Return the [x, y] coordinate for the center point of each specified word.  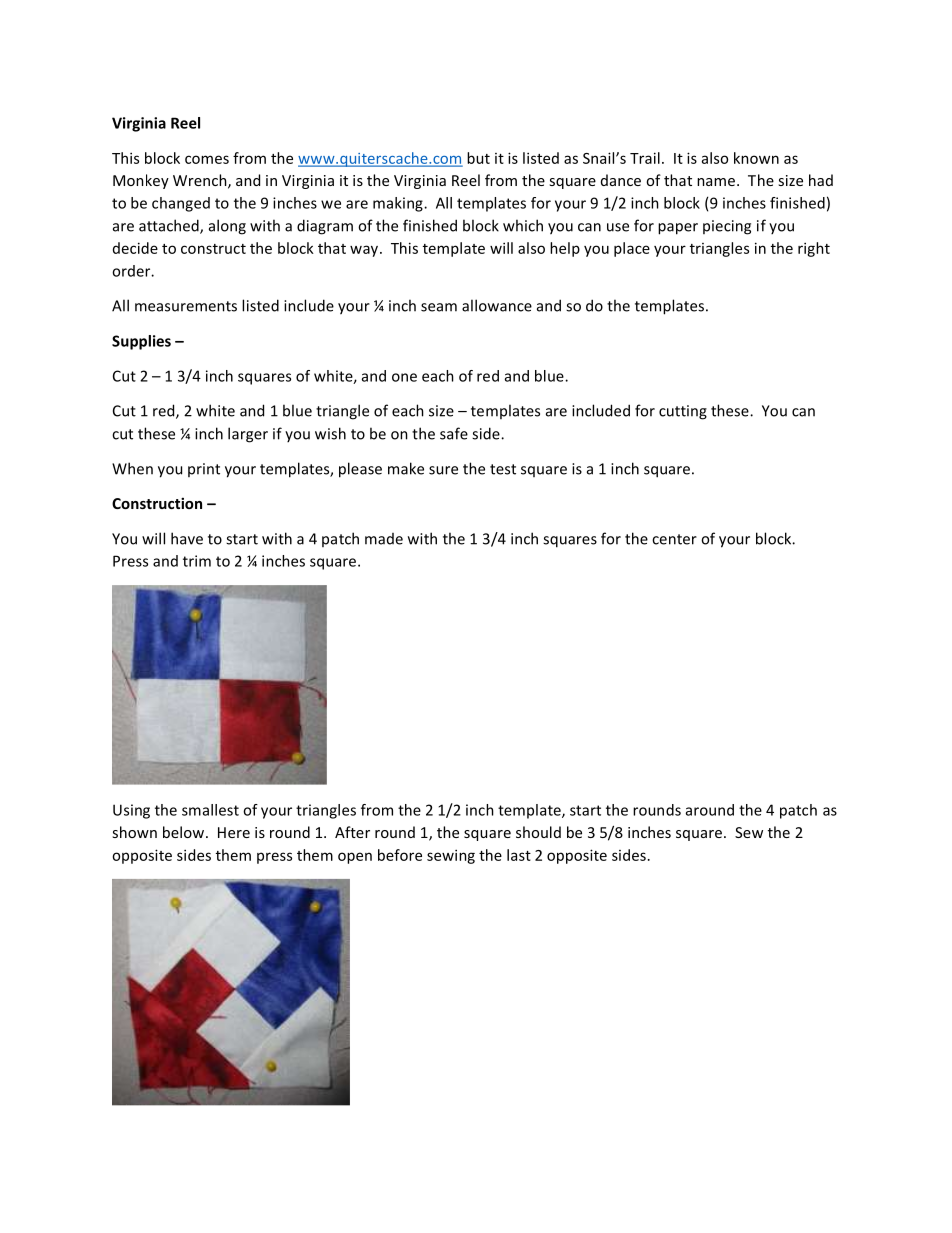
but [478, 158]
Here [234, 832]
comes [207, 159]
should [538, 832]
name [717, 182]
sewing [451, 856]
